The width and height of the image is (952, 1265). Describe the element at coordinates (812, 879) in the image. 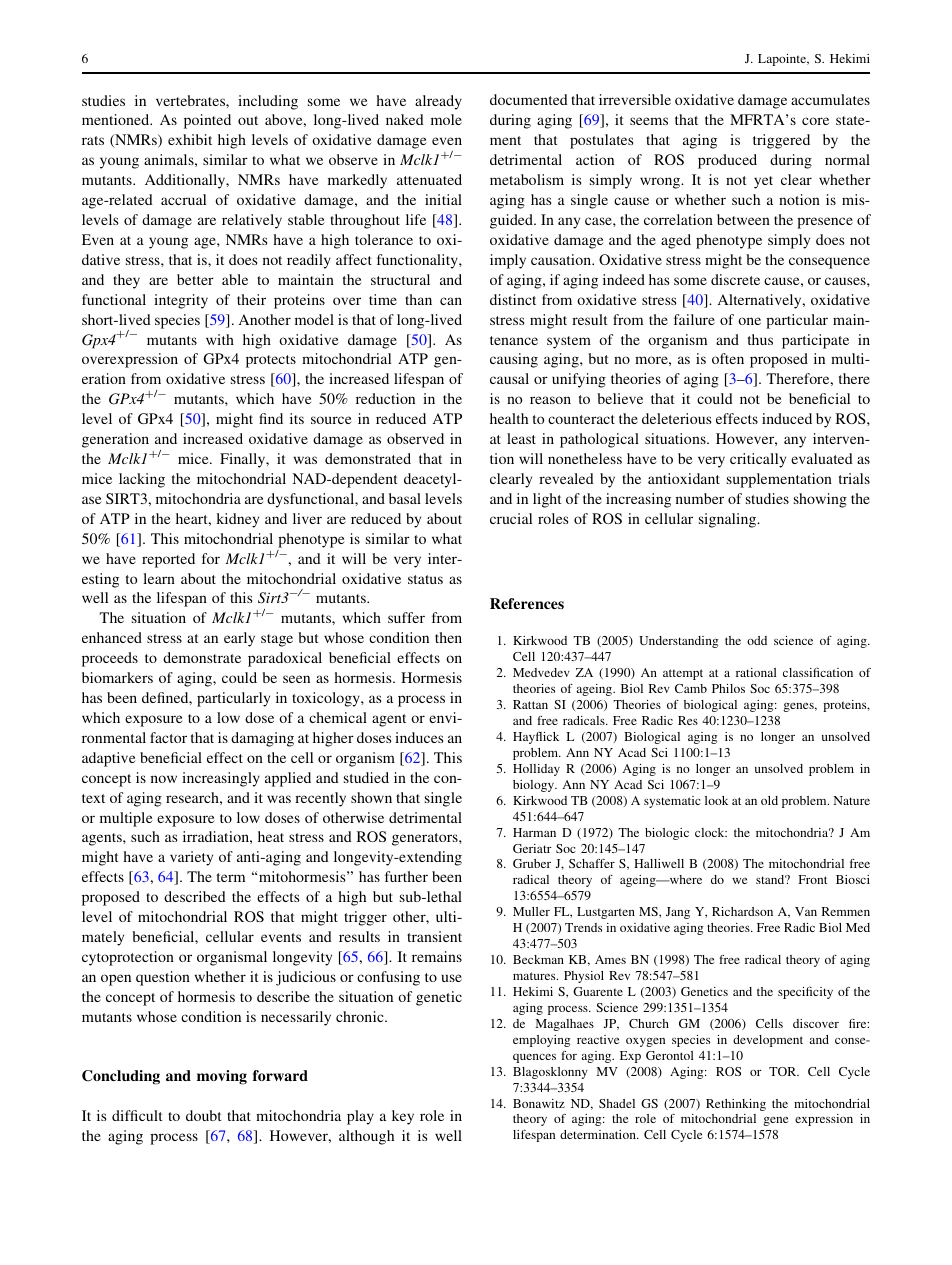

I see `Front` at that location.
